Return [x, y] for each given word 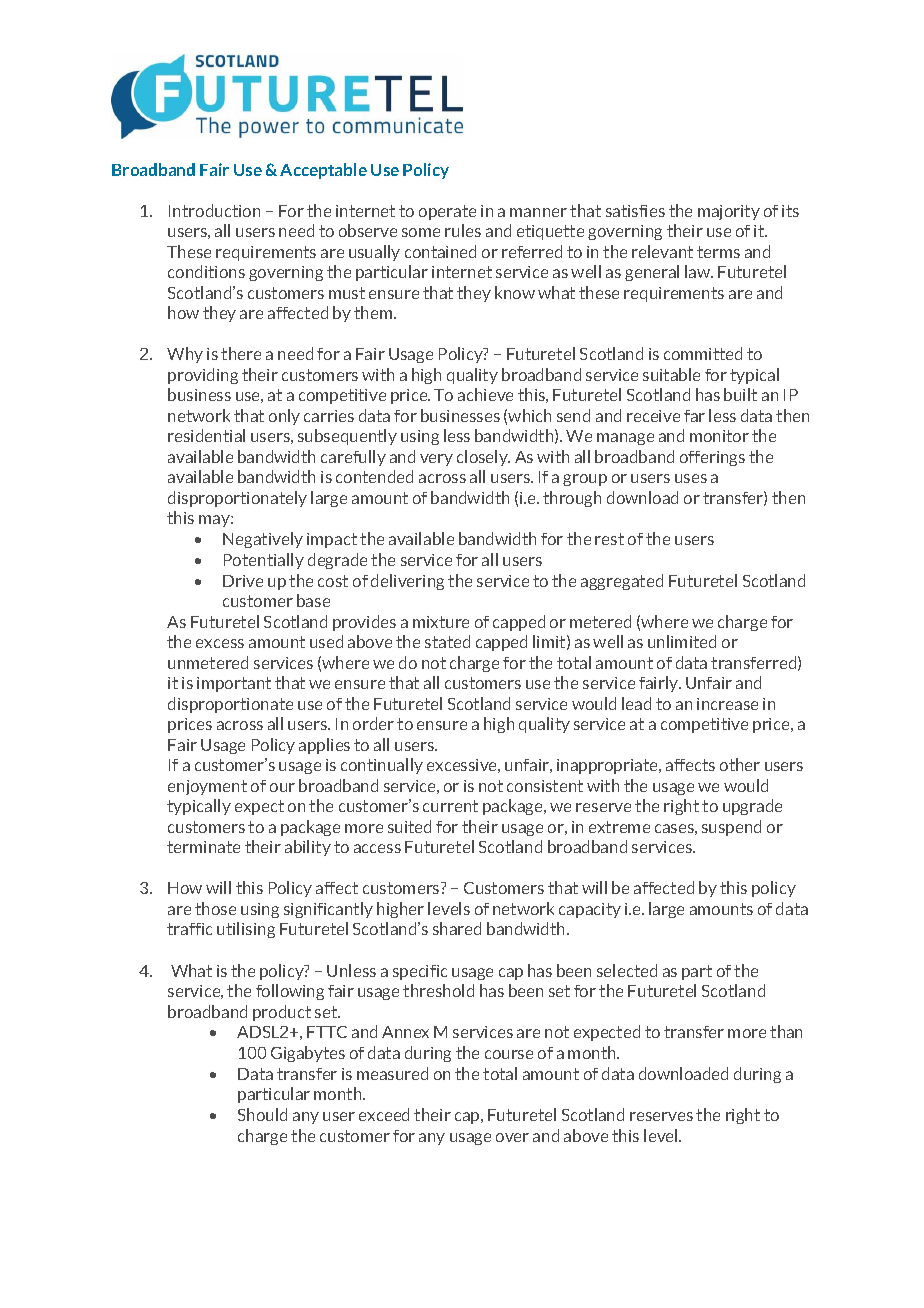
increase [727, 704]
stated [447, 641]
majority [729, 212]
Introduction [214, 210]
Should [262, 1114]
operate [447, 212]
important [234, 684]
